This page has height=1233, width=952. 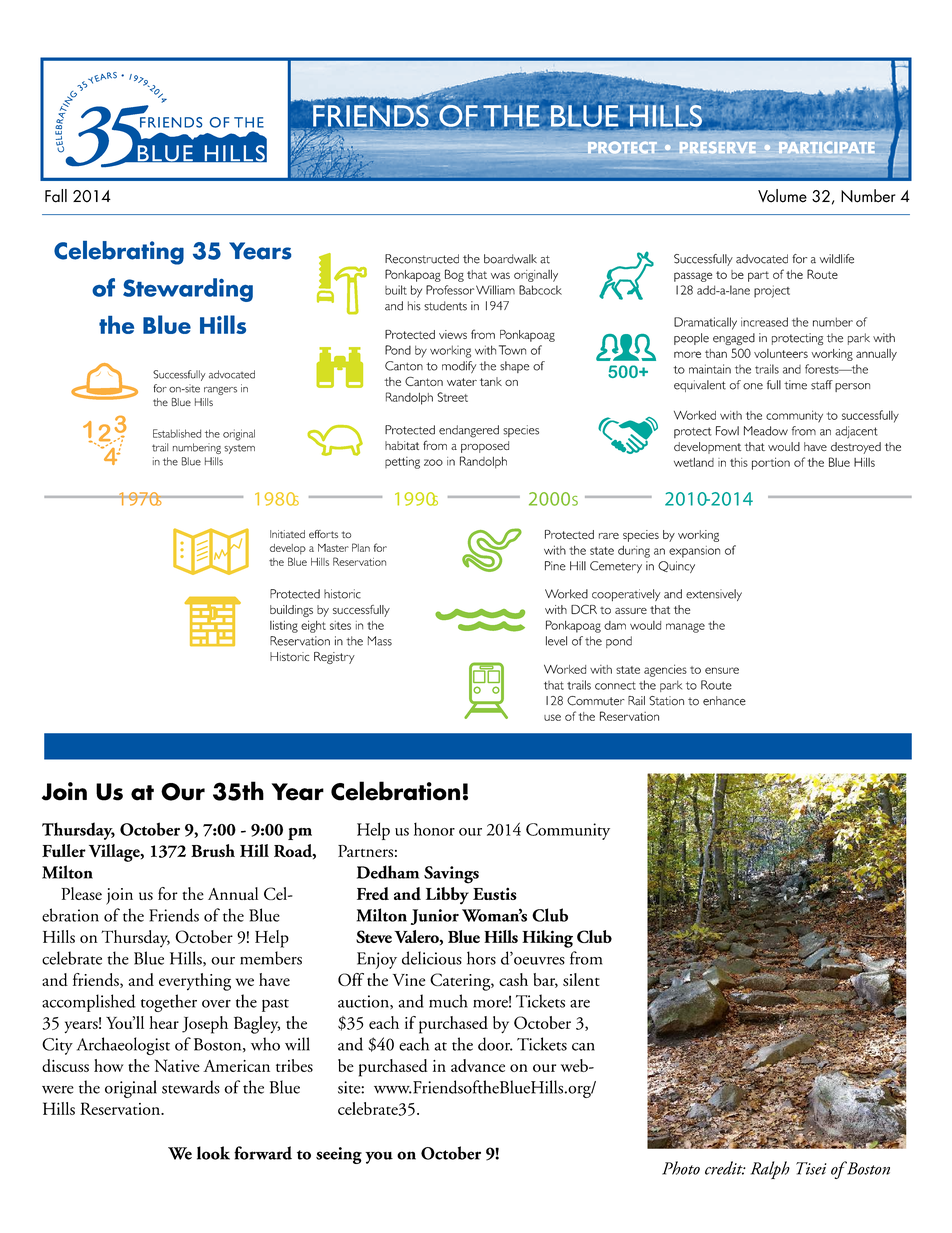 I want to click on silent, so click(x=581, y=979).
